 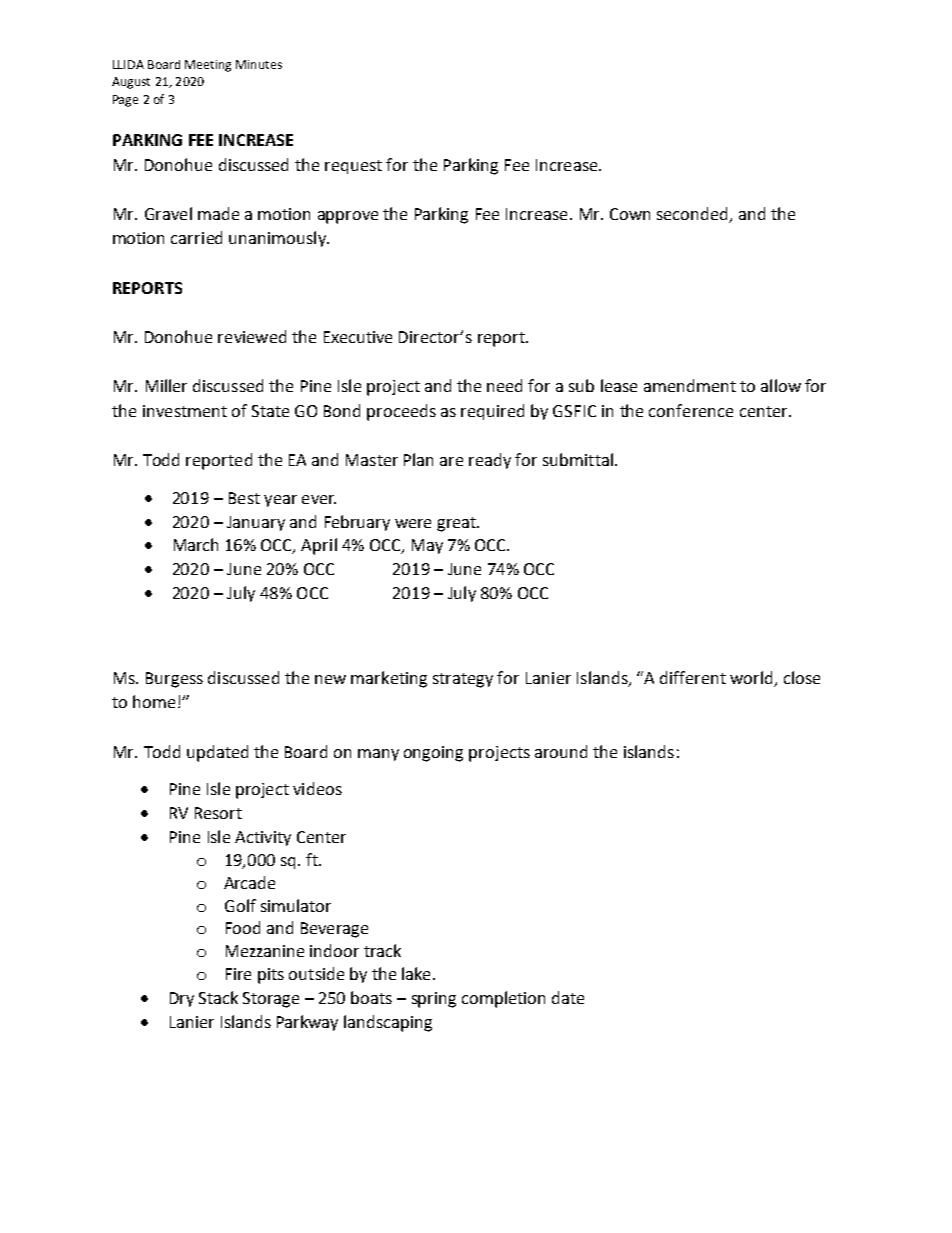 What do you see at coordinates (503, 999) in the screenshot?
I see `completion` at bounding box center [503, 999].
